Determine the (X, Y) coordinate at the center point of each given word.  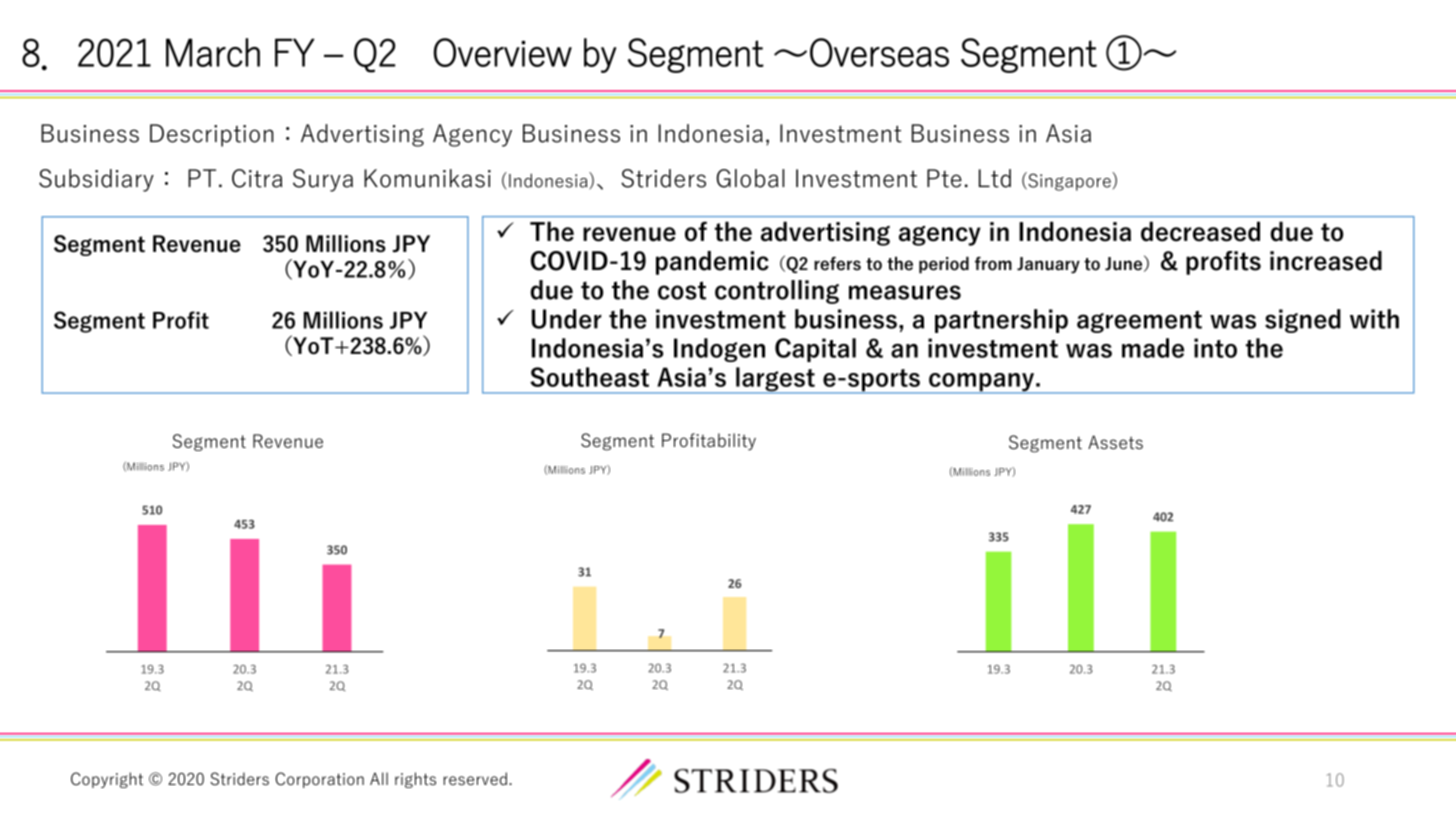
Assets (1115, 442)
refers (837, 264)
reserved (475, 779)
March (213, 52)
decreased (1200, 231)
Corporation (320, 780)
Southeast (589, 377)
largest (775, 380)
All (379, 778)
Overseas (879, 52)
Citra (257, 178)
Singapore (1069, 181)
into (1215, 348)
